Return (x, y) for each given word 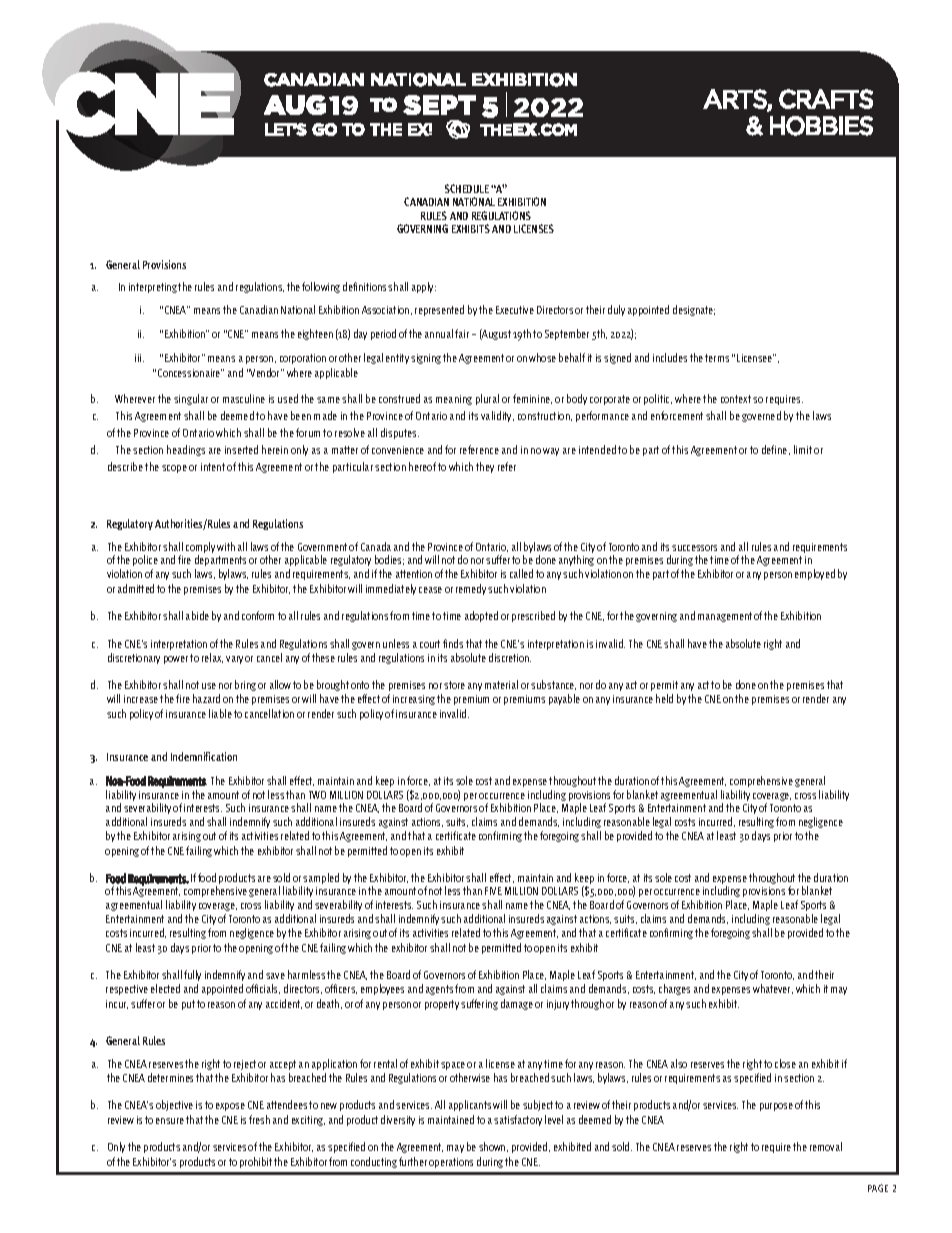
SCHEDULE (467, 188)
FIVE (493, 891)
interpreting (154, 288)
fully (192, 975)
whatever (773, 989)
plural (487, 399)
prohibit (256, 1162)
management (725, 617)
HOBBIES (821, 126)
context (736, 399)
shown (493, 1147)
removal (826, 1146)
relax (212, 658)
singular (191, 399)
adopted (481, 616)
